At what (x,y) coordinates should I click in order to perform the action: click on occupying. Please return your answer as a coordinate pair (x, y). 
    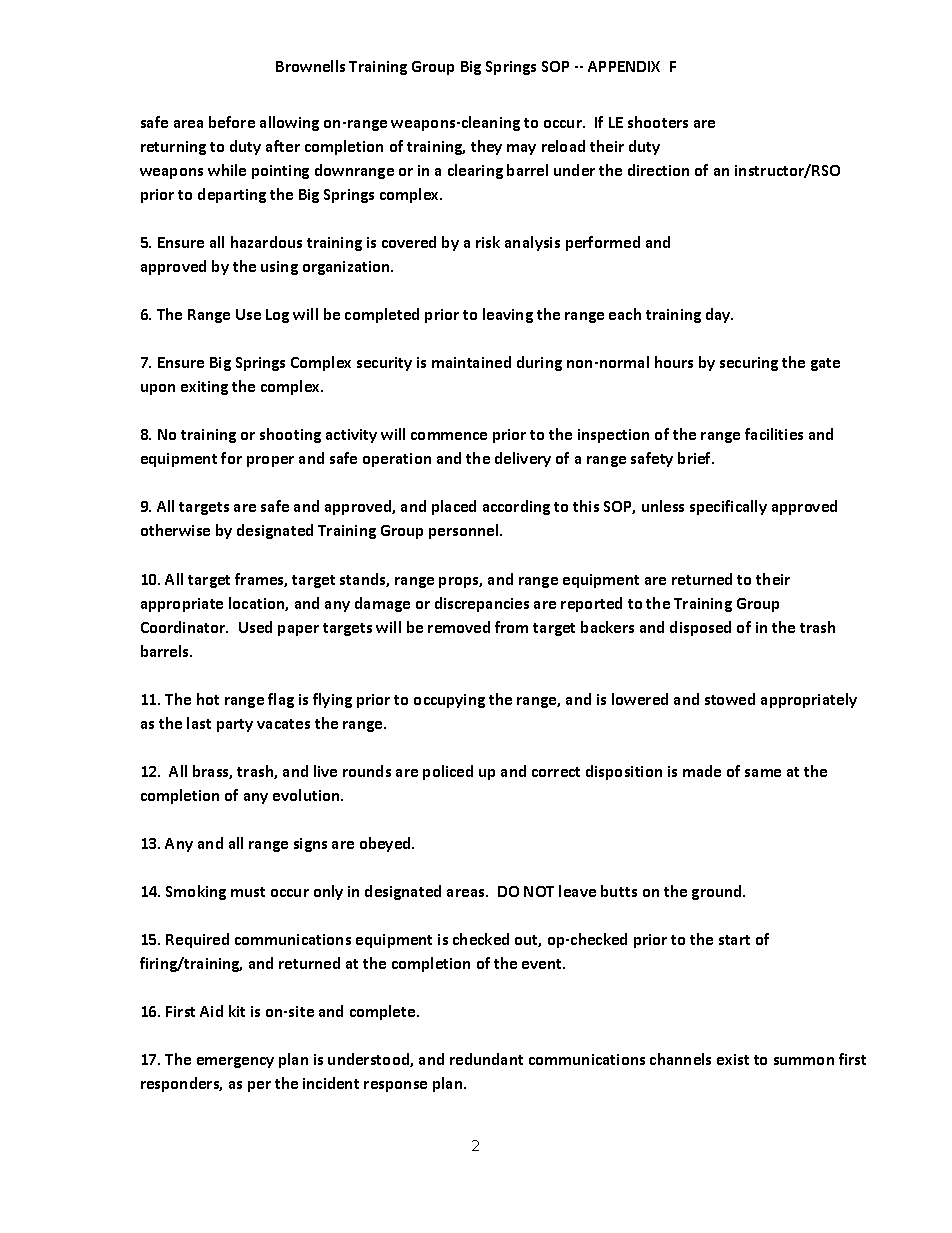
    Looking at the image, I should click on (449, 701).
